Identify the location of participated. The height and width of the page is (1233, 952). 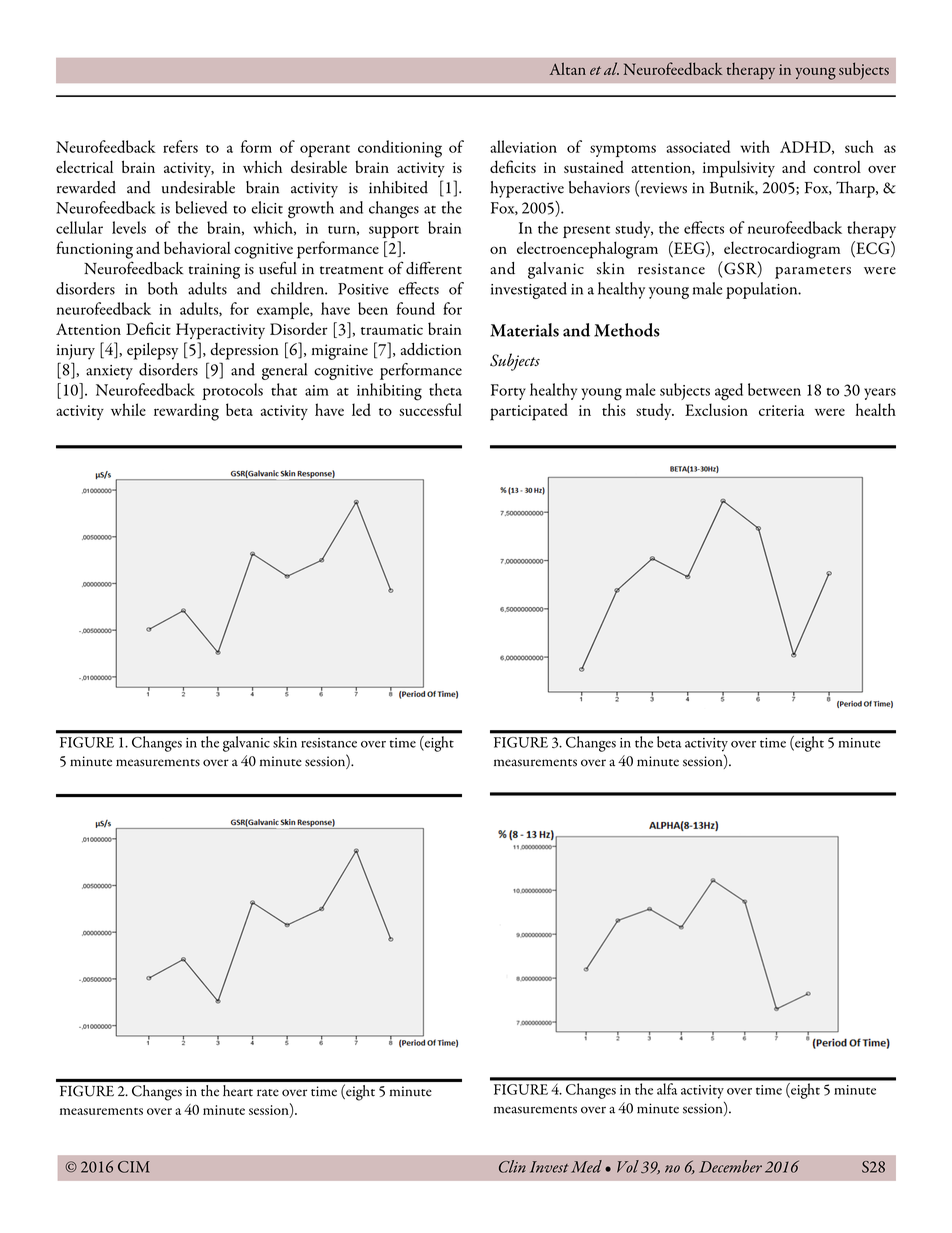
(529, 412).
